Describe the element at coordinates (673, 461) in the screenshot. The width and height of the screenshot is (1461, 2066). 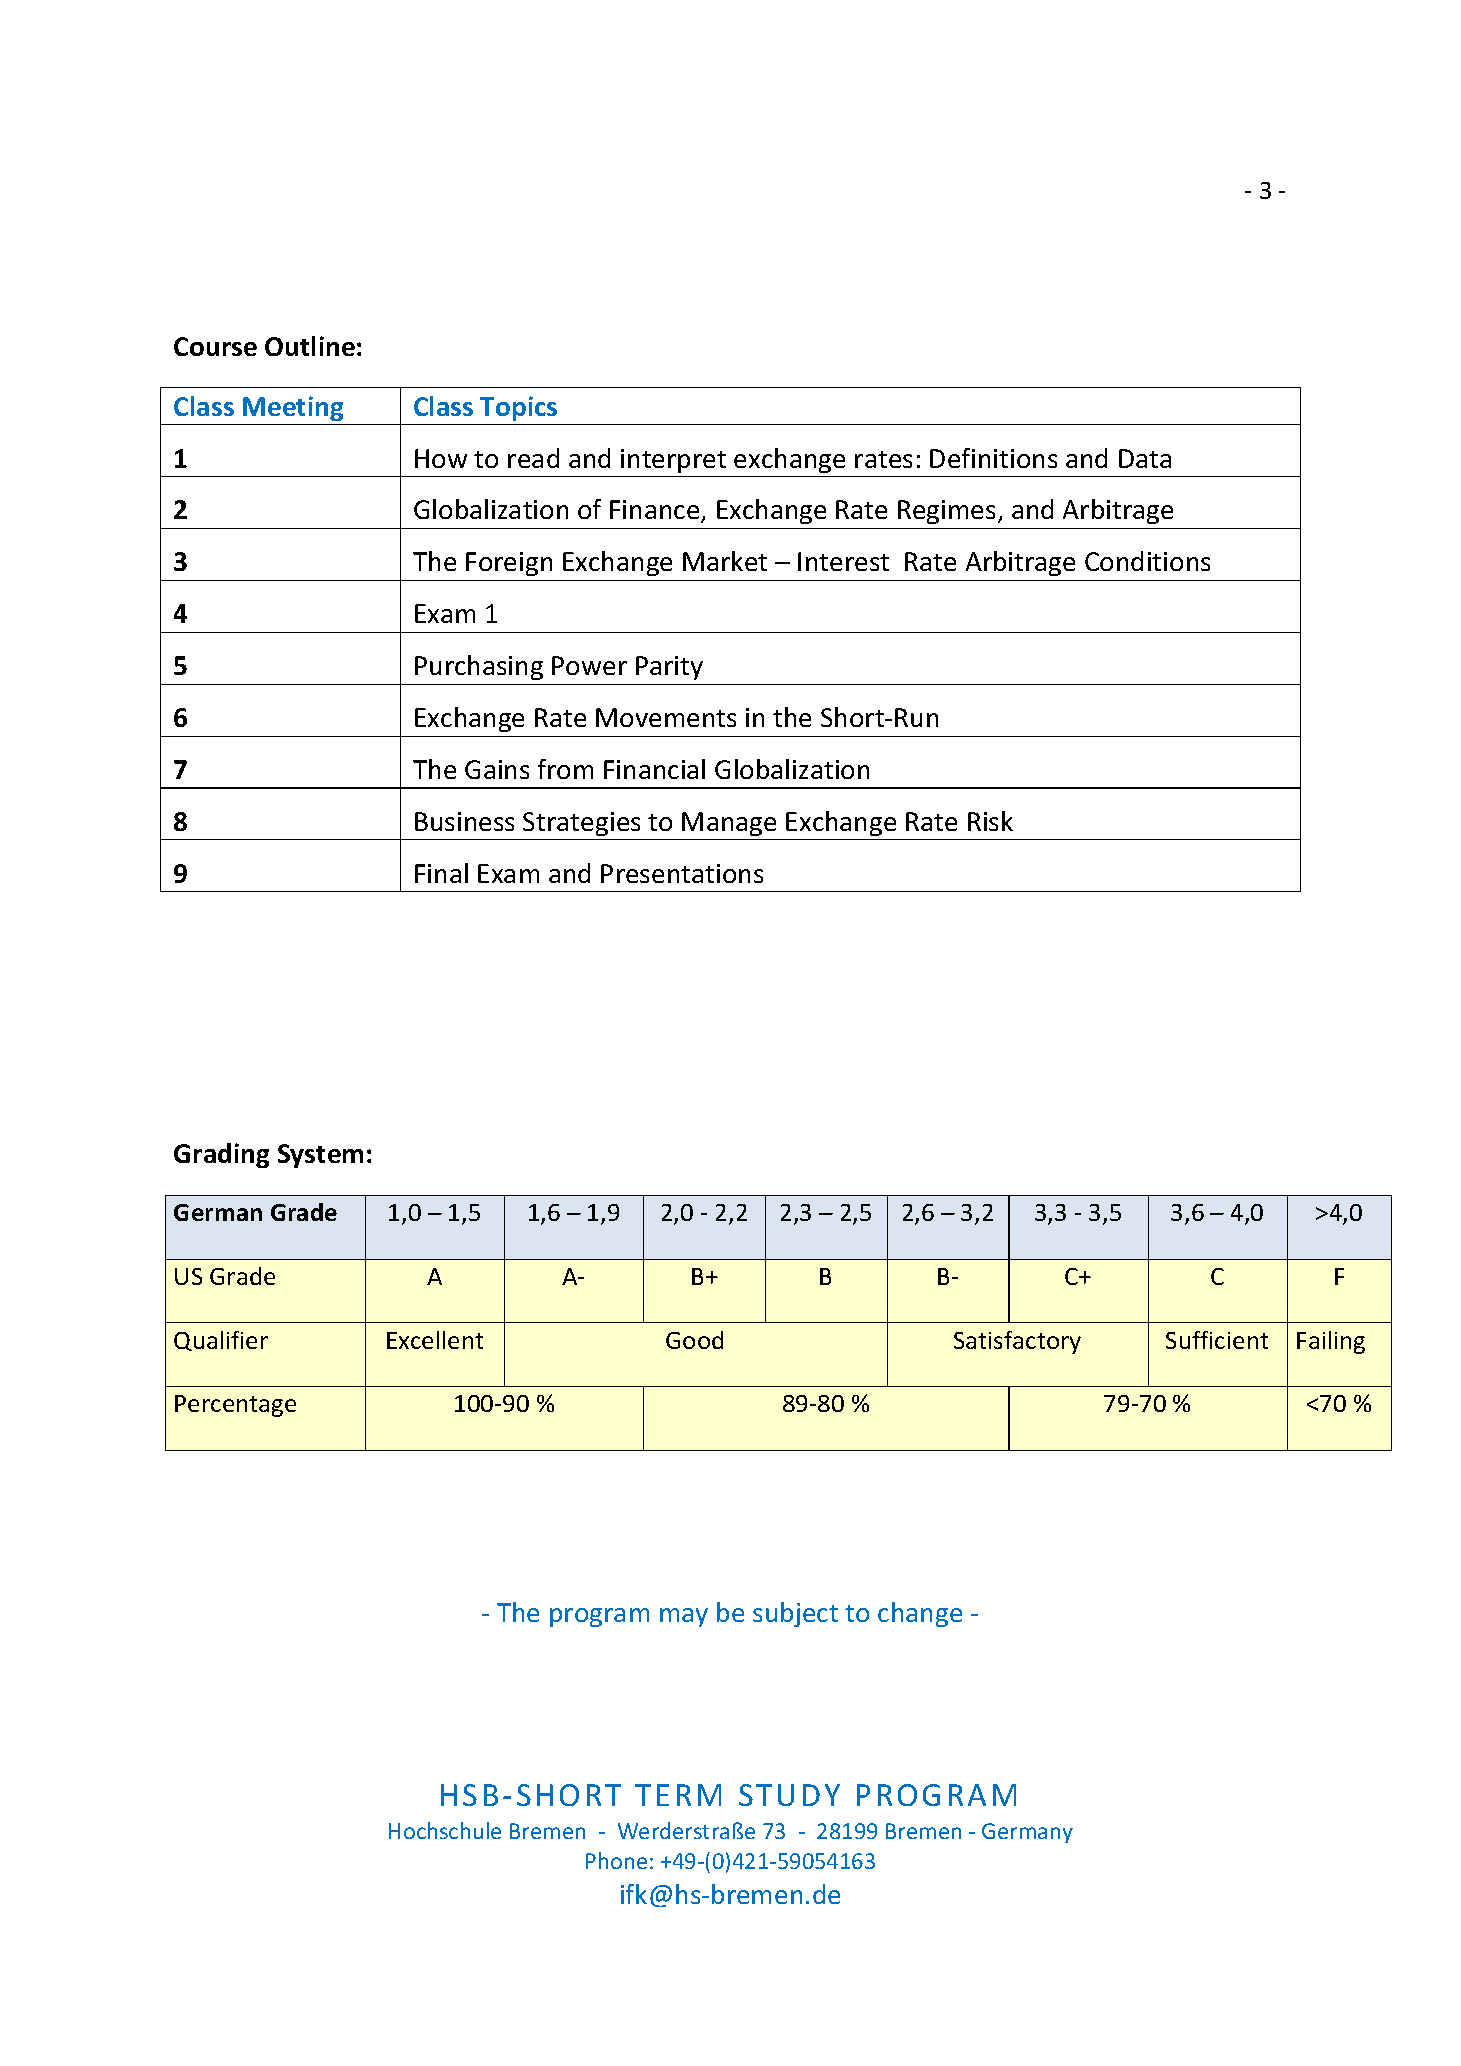
I see `interpret` at that location.
